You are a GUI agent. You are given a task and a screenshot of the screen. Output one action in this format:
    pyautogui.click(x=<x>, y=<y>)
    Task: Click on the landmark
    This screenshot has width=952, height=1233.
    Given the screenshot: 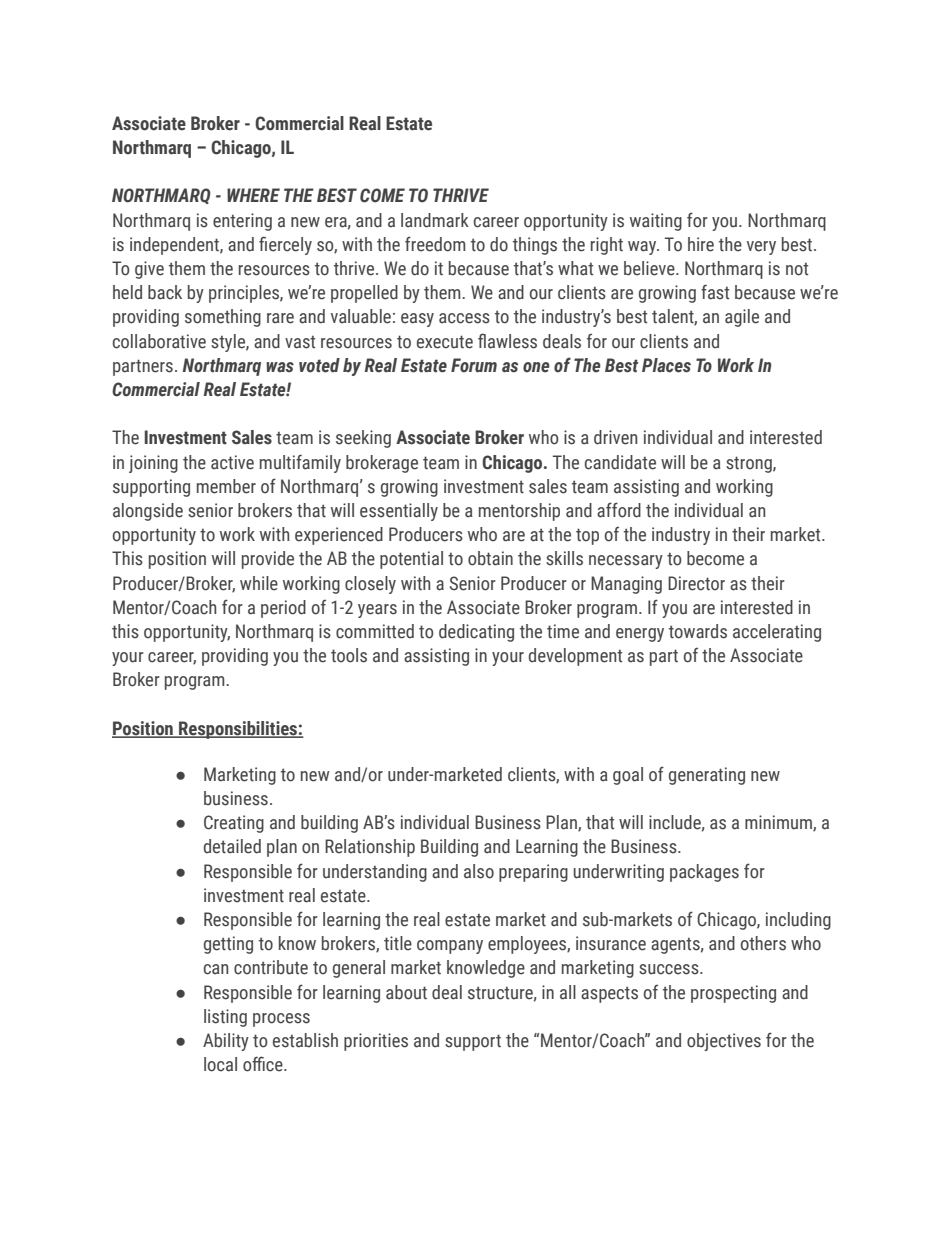 What is the action you would take?
    pyautogui.click(x=435, y=220)
